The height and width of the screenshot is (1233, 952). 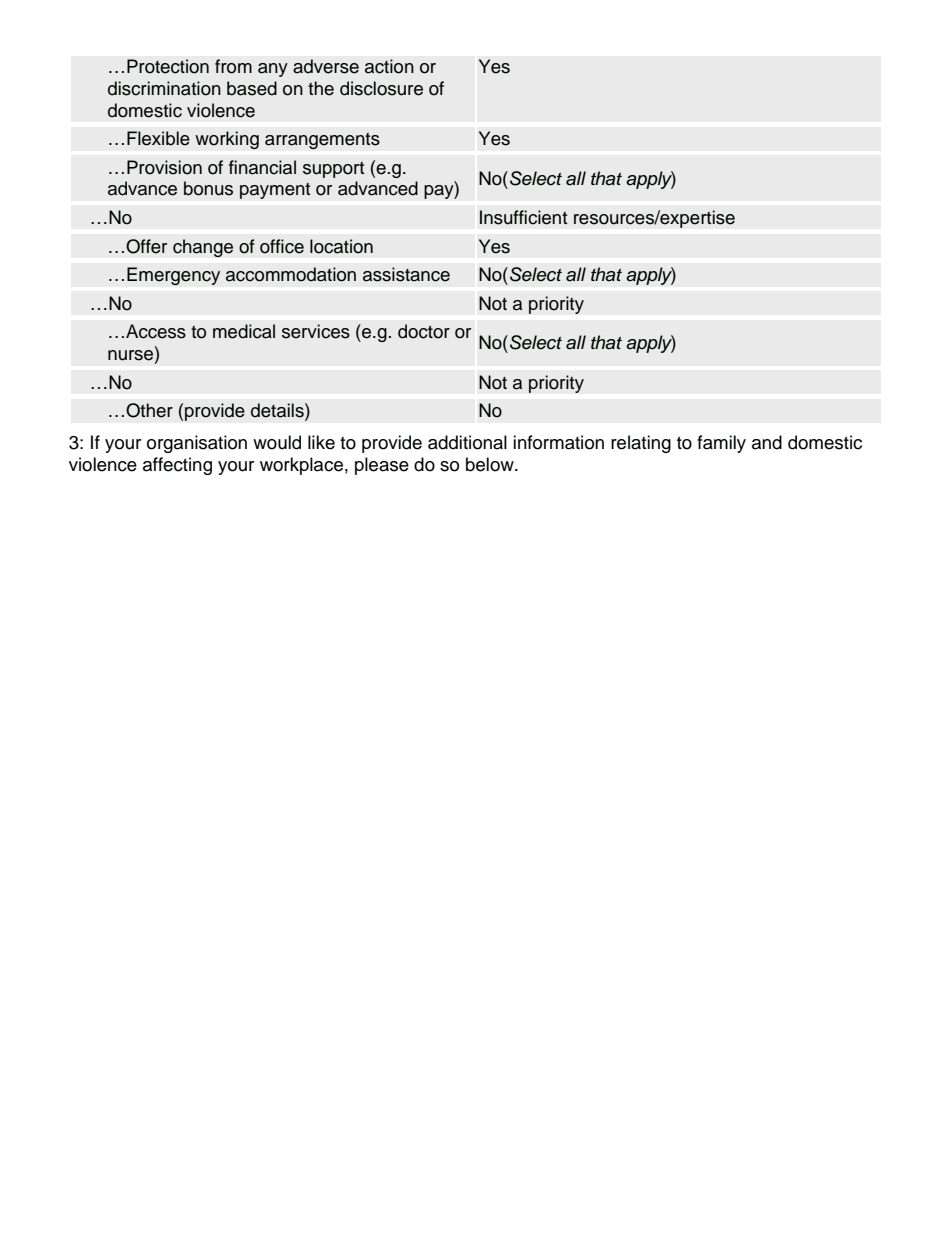 What do you see at coordinates (721, 444) in the screenshot?
I see `family` at bounding box center [721, 444].
